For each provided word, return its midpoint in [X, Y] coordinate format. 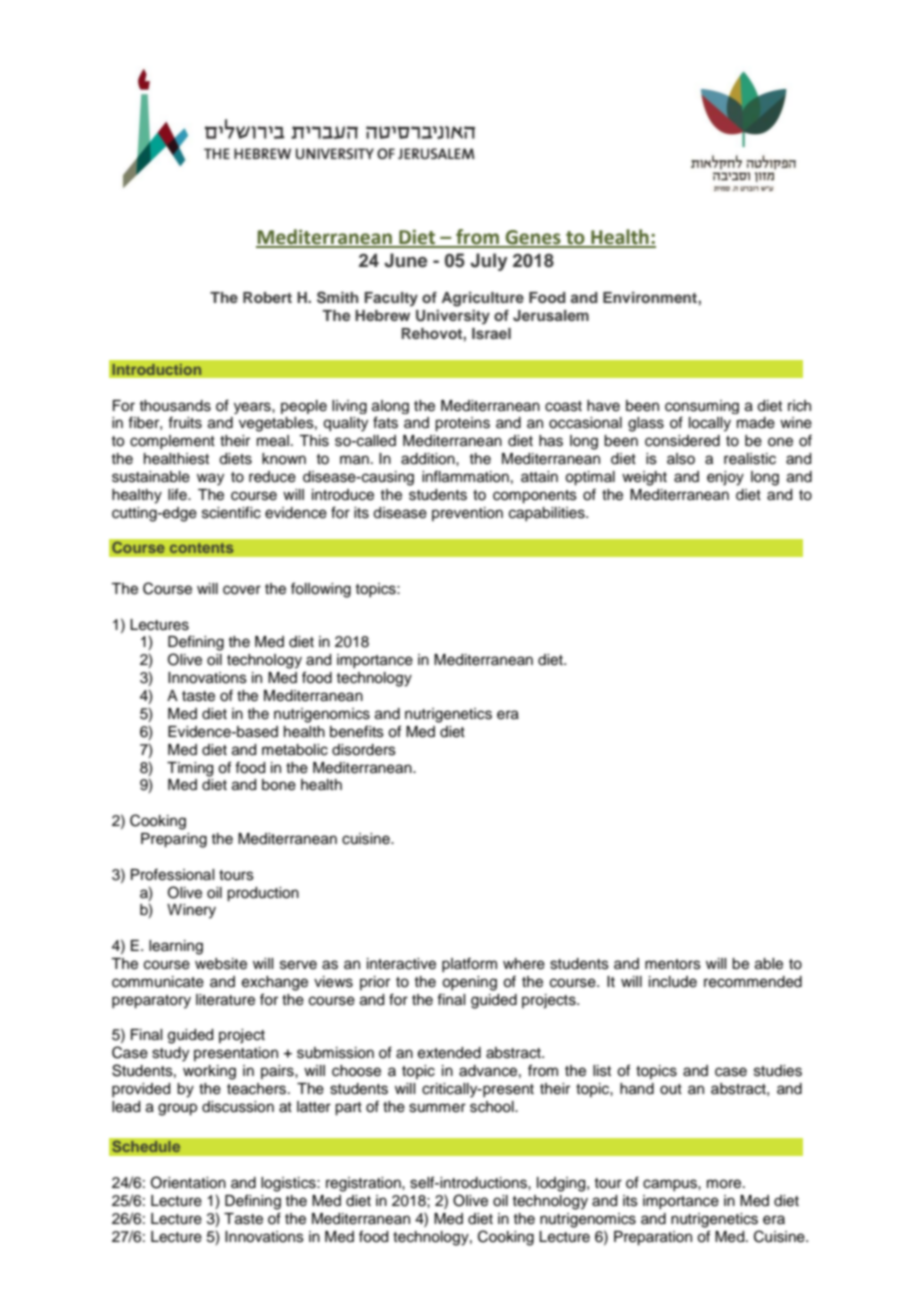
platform [469, 964]
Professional [172, 874]
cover [242, 590]
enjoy [725, 478]
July [489, 262]
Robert [267, 297]
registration [364, 1184]
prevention [467, 514]
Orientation [188, 1182]
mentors [673, 964]
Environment [651, 297]
